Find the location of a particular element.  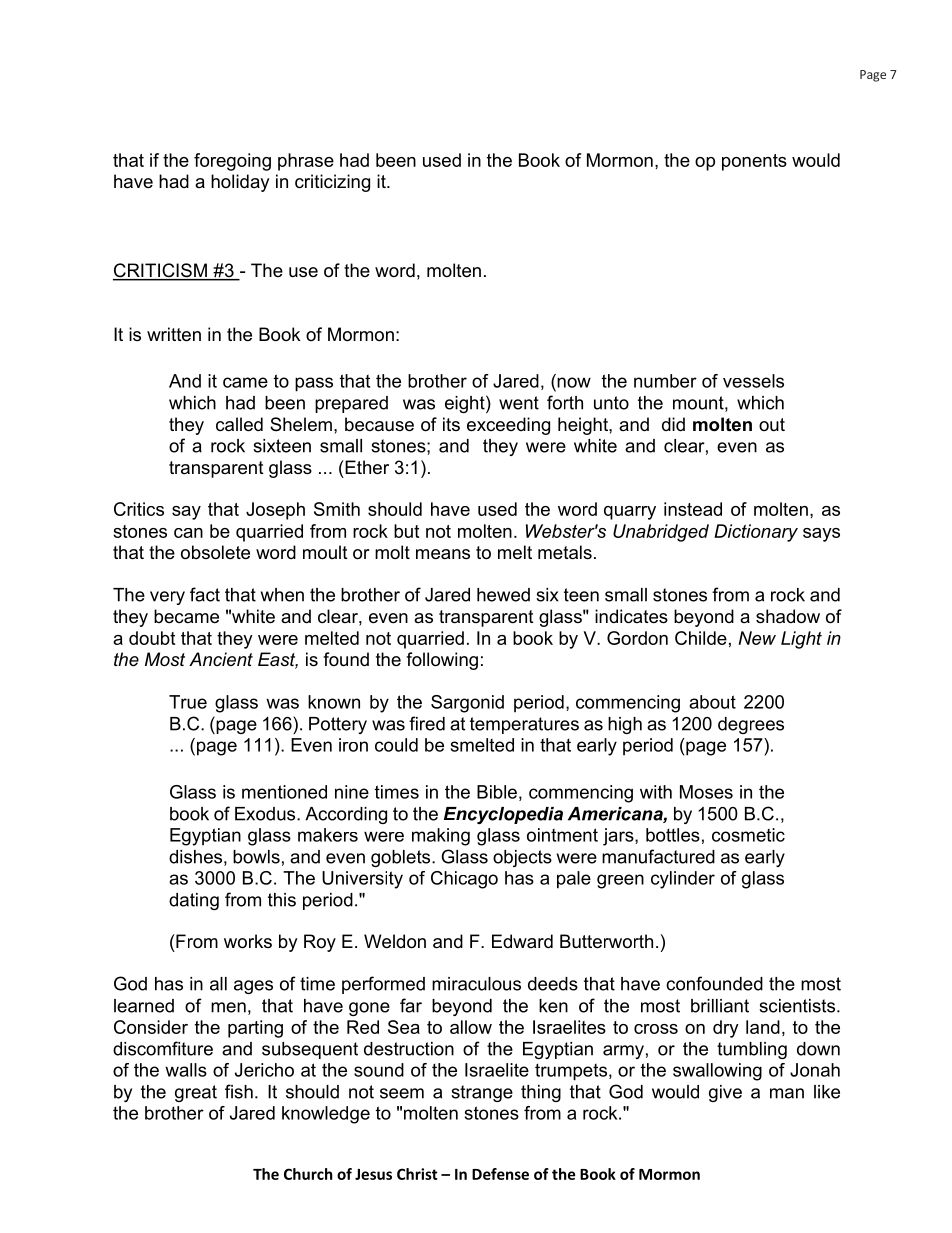

give is located at coordinates (725, 1093).
